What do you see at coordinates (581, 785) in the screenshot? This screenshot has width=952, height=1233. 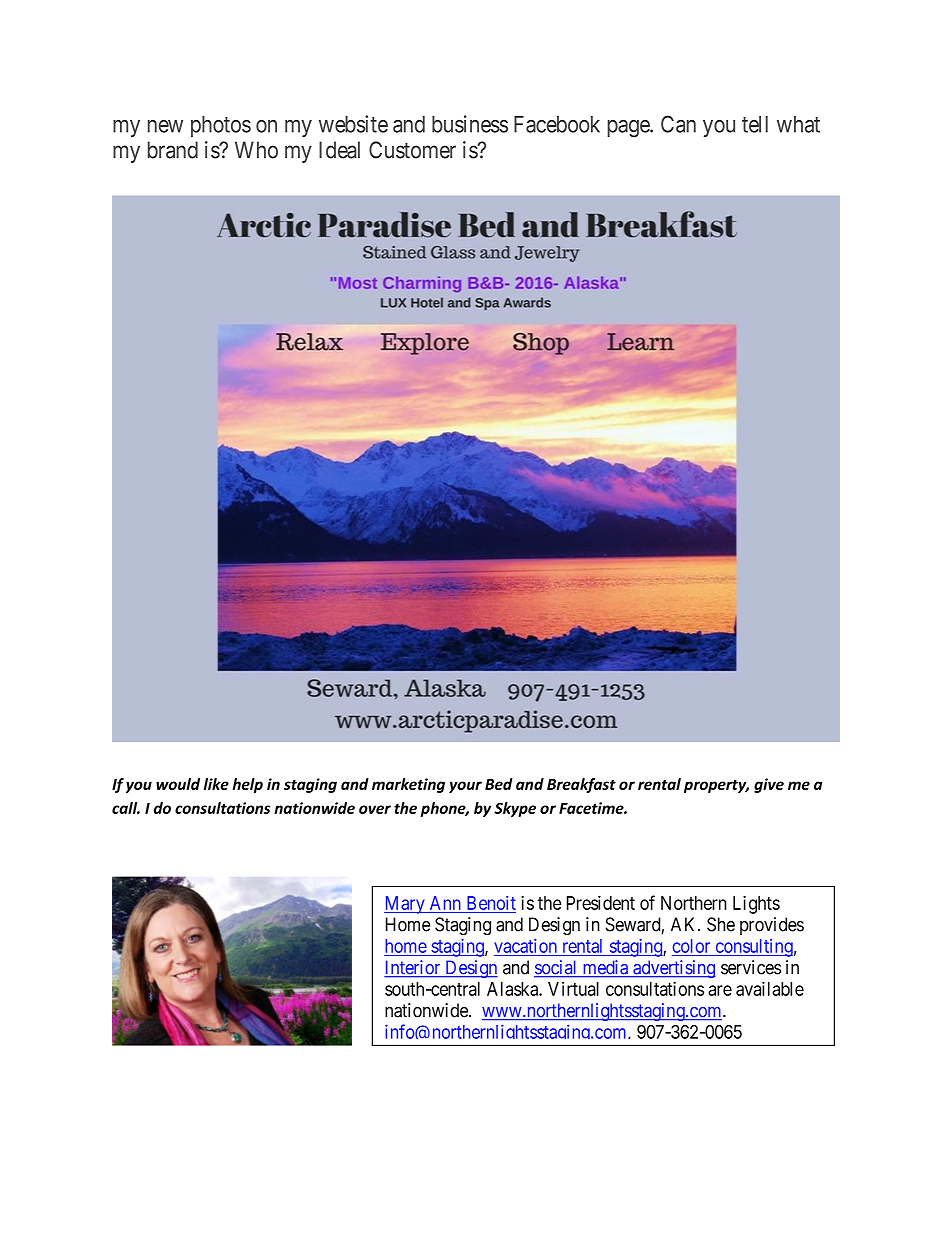 I see `Breakfast` at bounding box center [581, 785].
